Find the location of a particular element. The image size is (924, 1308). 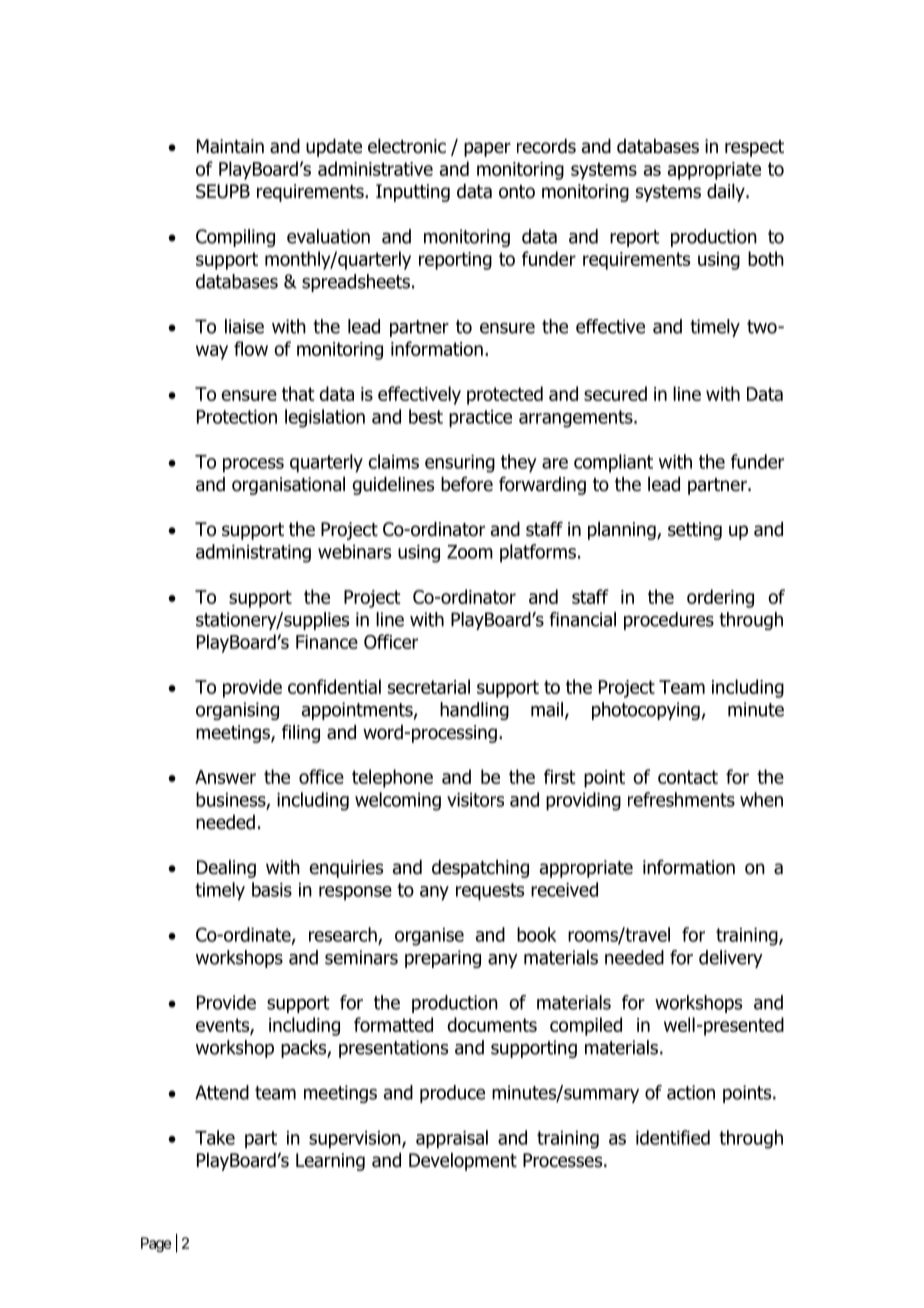

compliant is located at coordinates (613, 463).
